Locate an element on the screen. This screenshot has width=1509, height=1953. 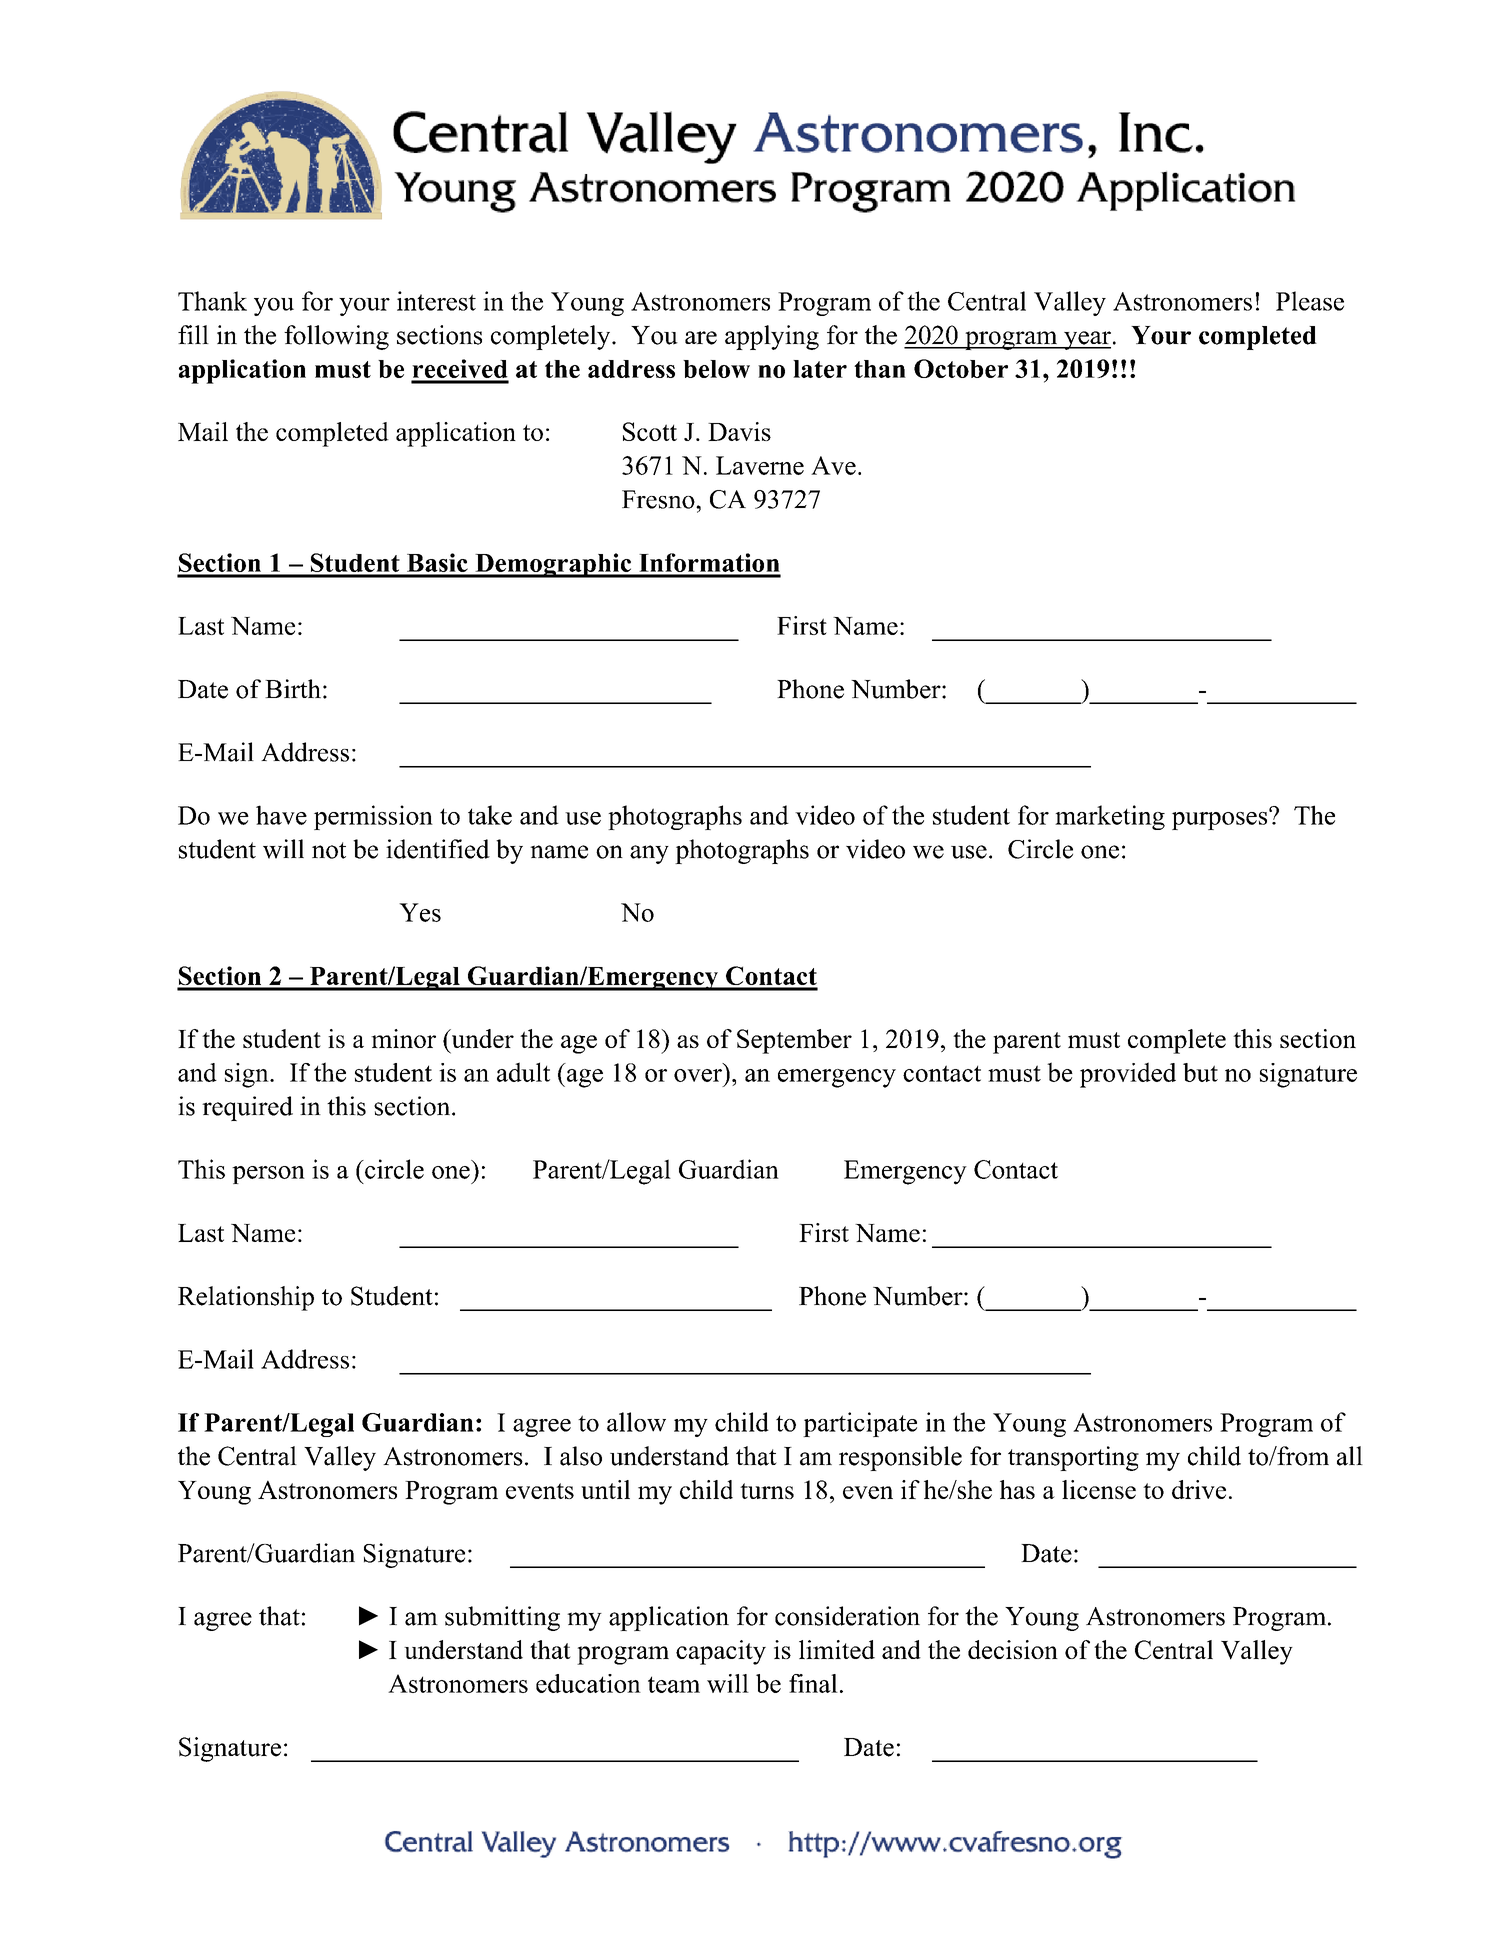
have is located at coordinates (281, 815).
